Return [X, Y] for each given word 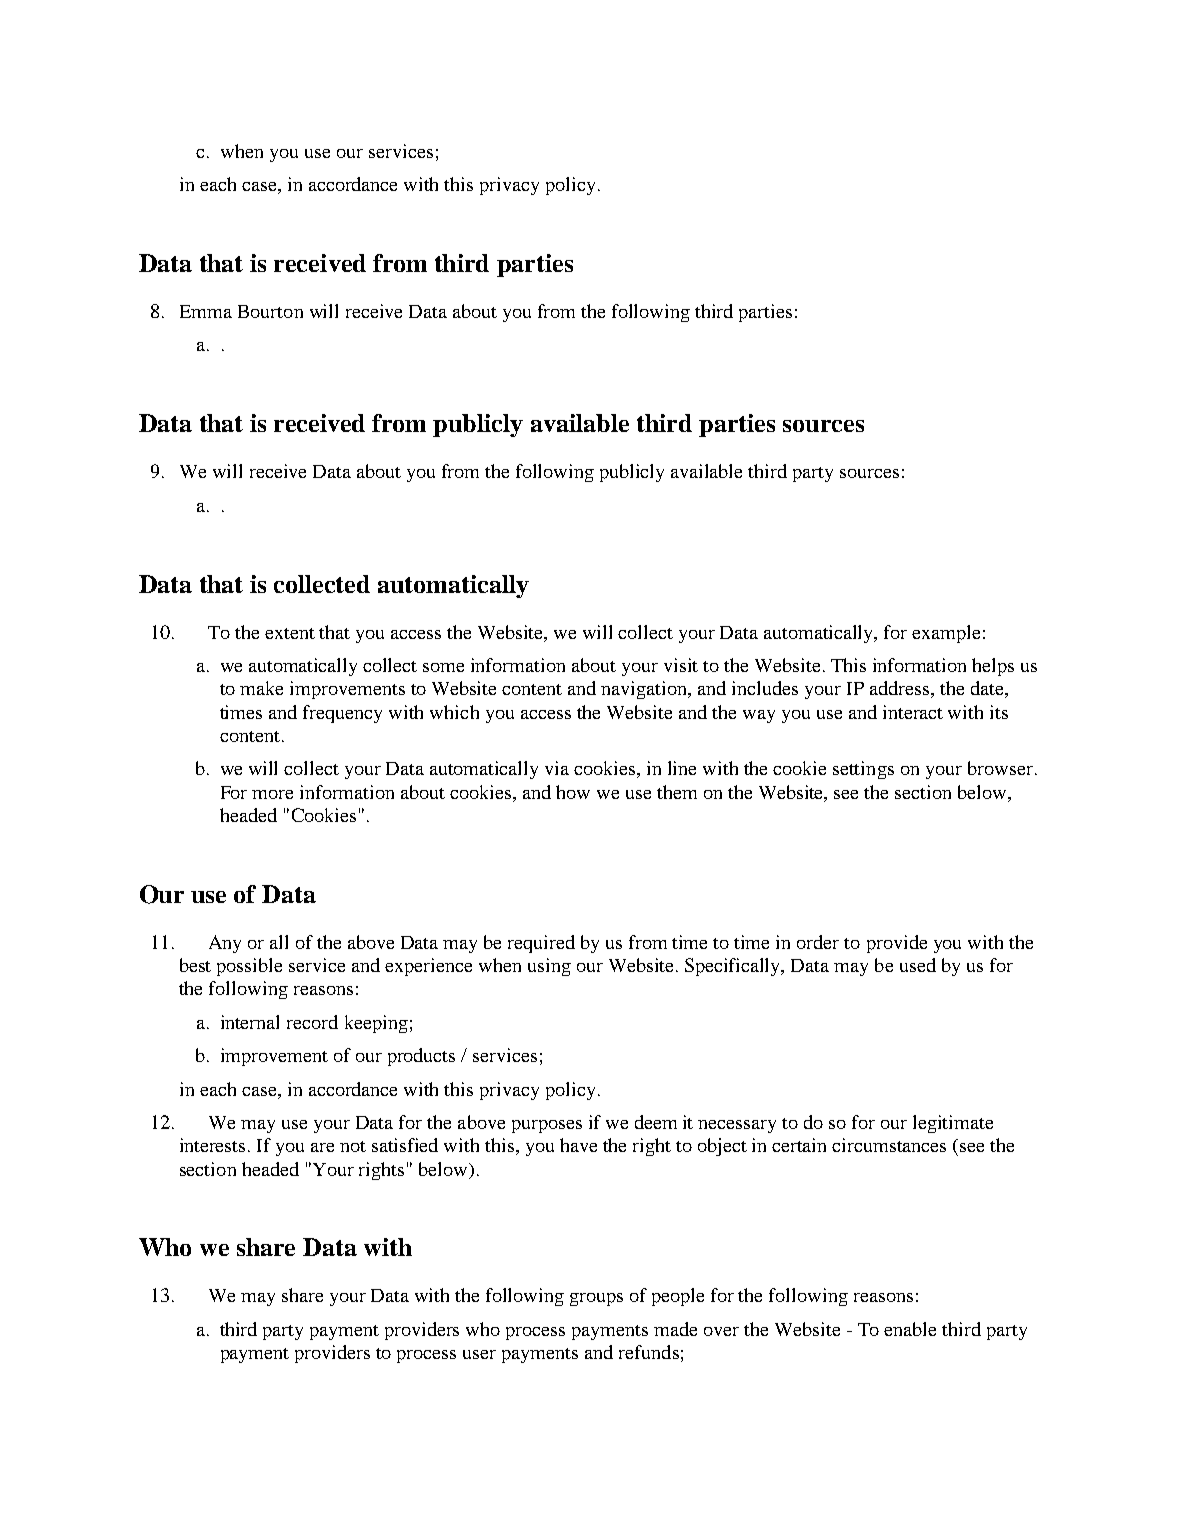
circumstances [889, 1145]
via [557, 768]
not [353, 1146]
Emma [206, 311]
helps [993, 667]
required [541, 944]
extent [290, 633]
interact [913, 712]
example [946, 634]
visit [681, 665]
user [479, 1354]
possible [249, 967]
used [918, 965]
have [578, 1145]
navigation [645, 690]
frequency [342, 714]
